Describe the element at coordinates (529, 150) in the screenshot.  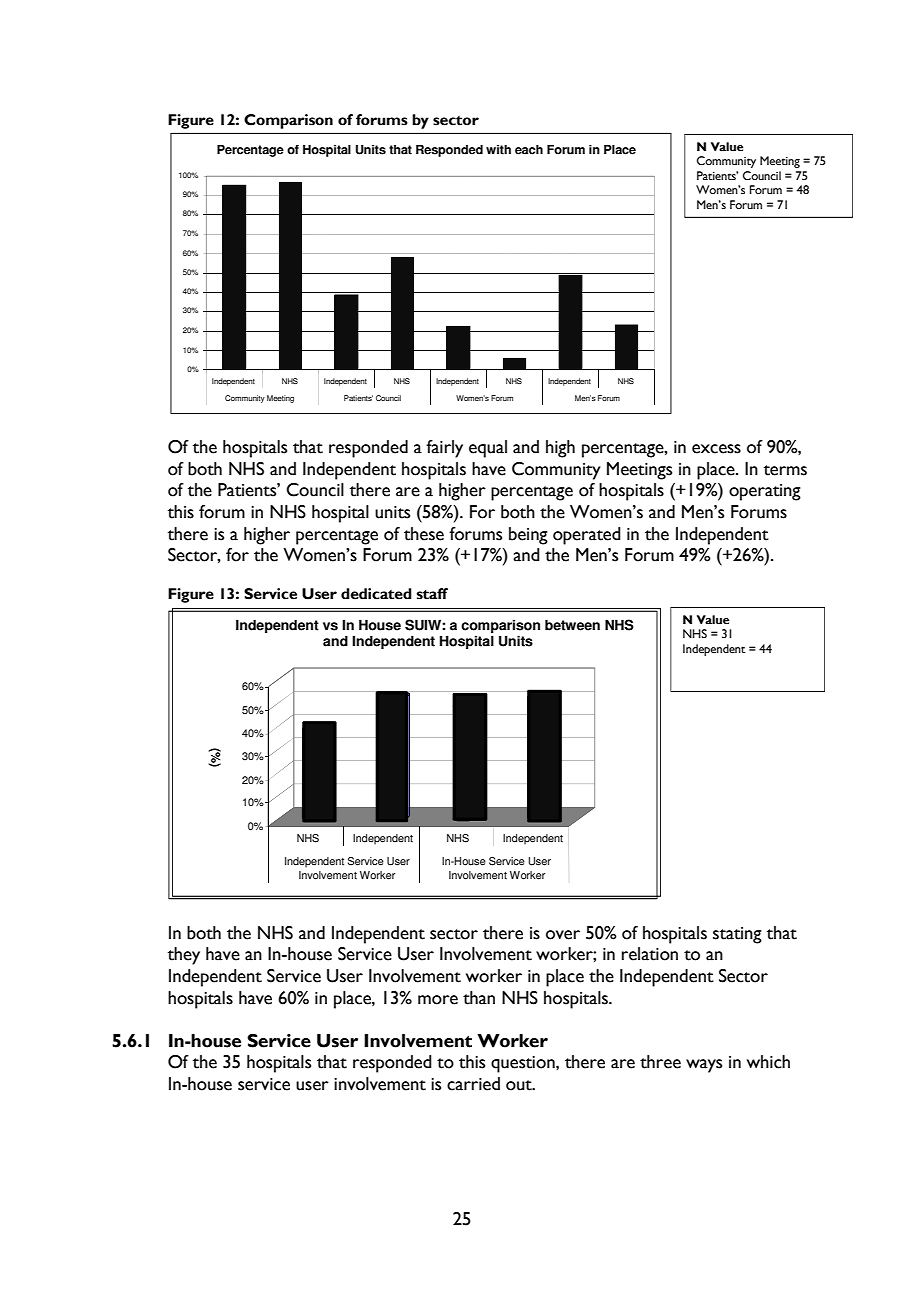
I see `each` at that location.
